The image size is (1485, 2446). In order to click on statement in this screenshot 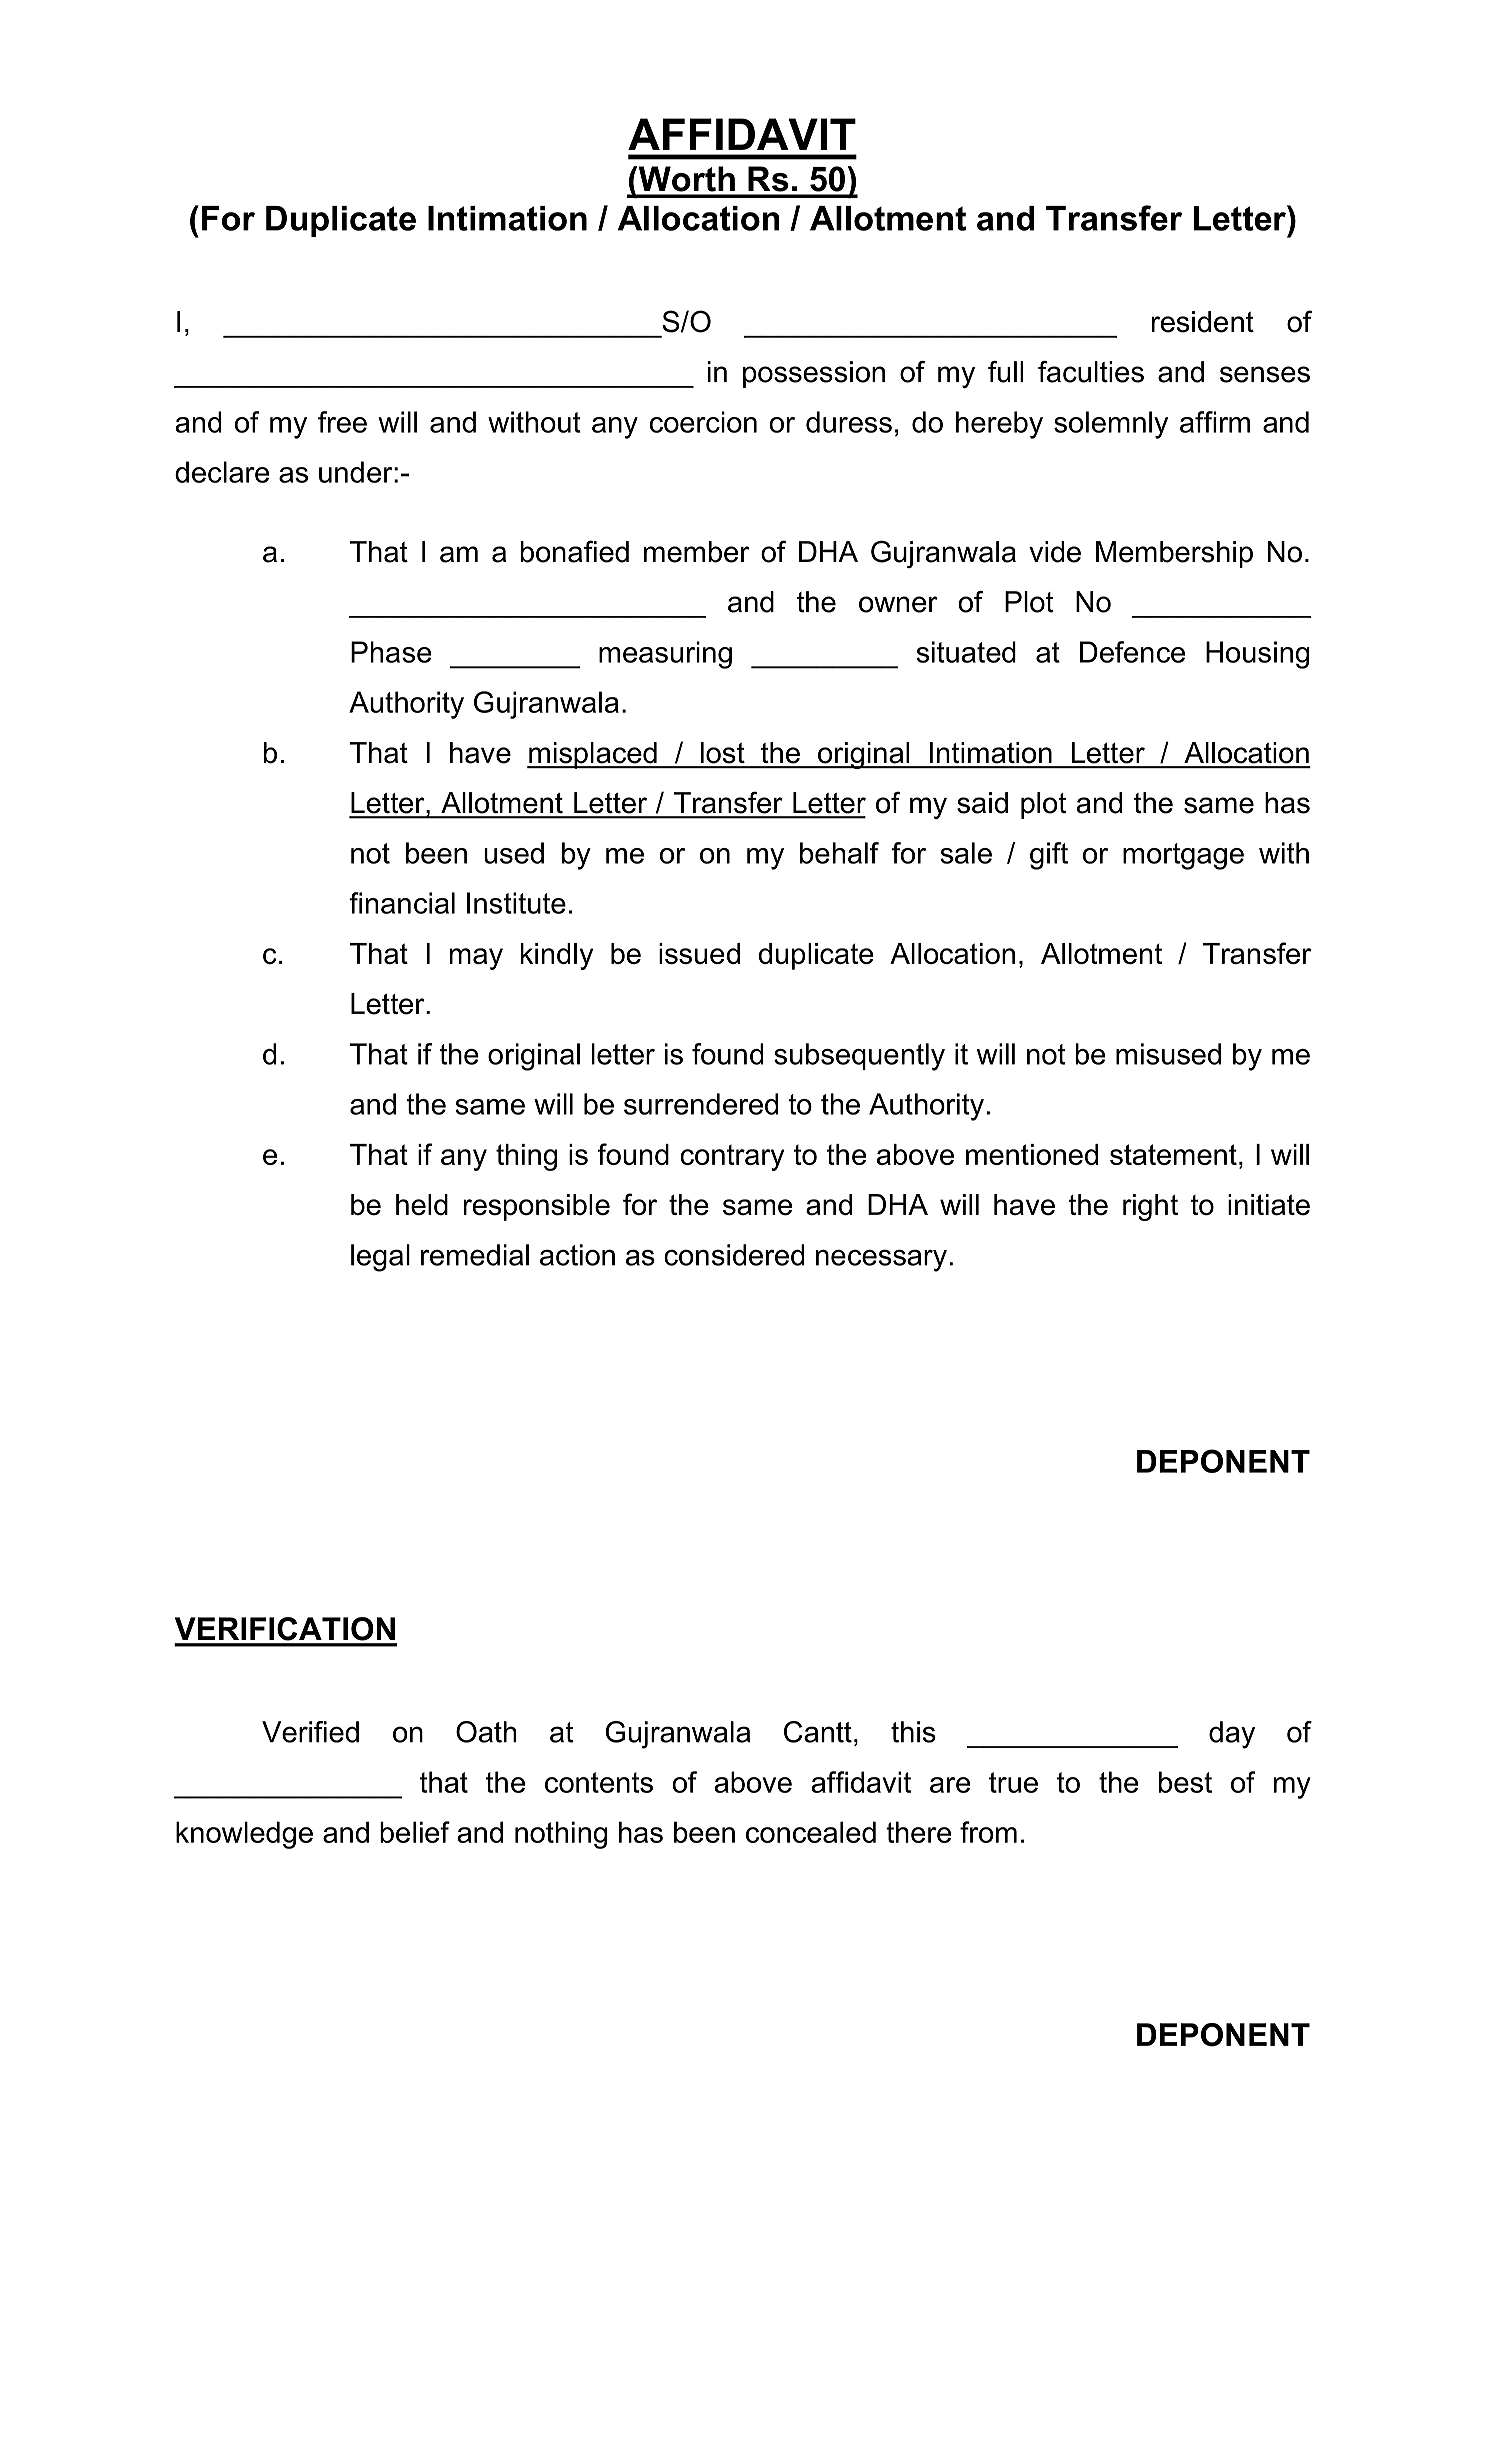, I will do `click(1173, 1154)`.
